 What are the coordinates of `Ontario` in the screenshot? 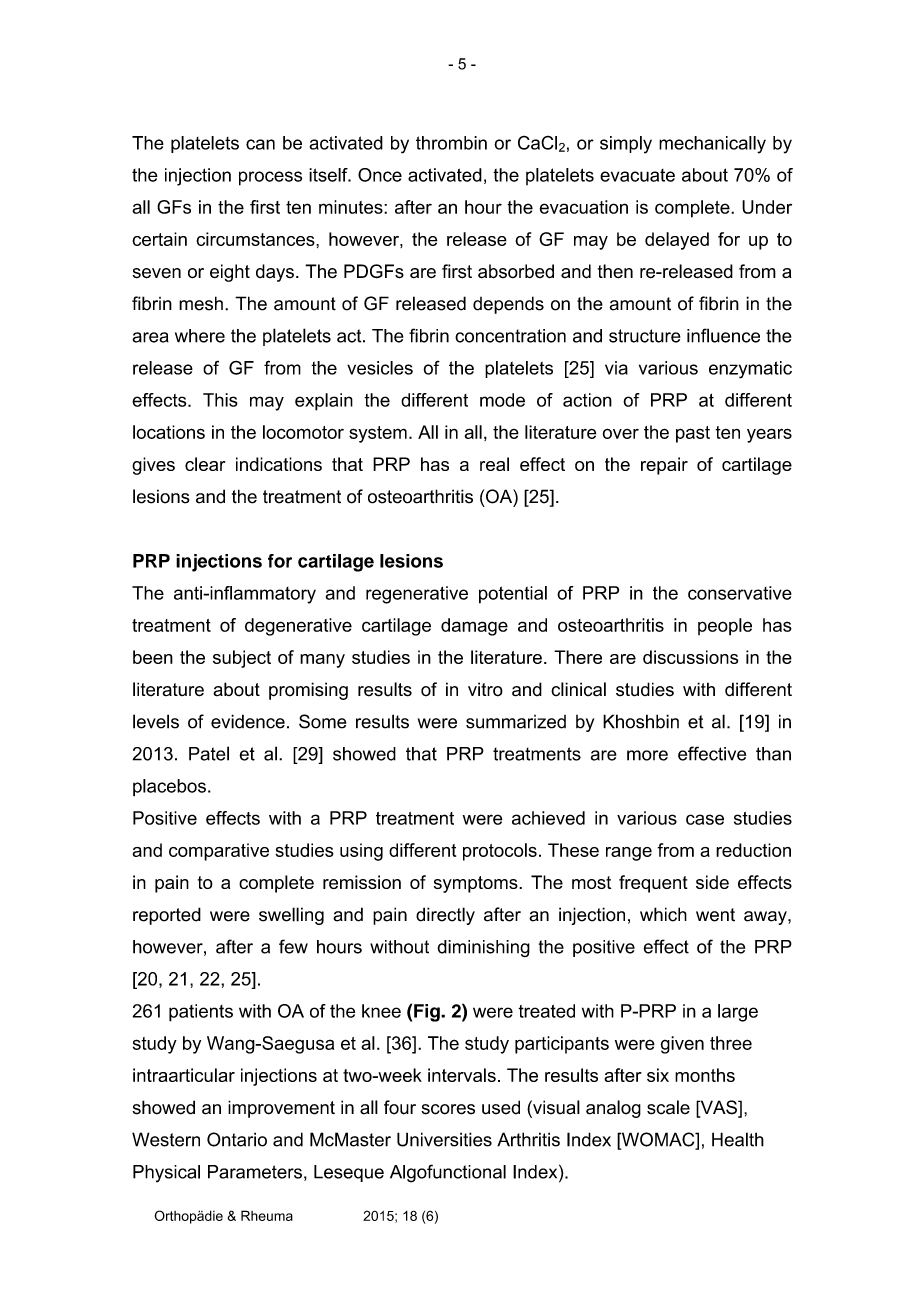 It's located at (237, 1139).
